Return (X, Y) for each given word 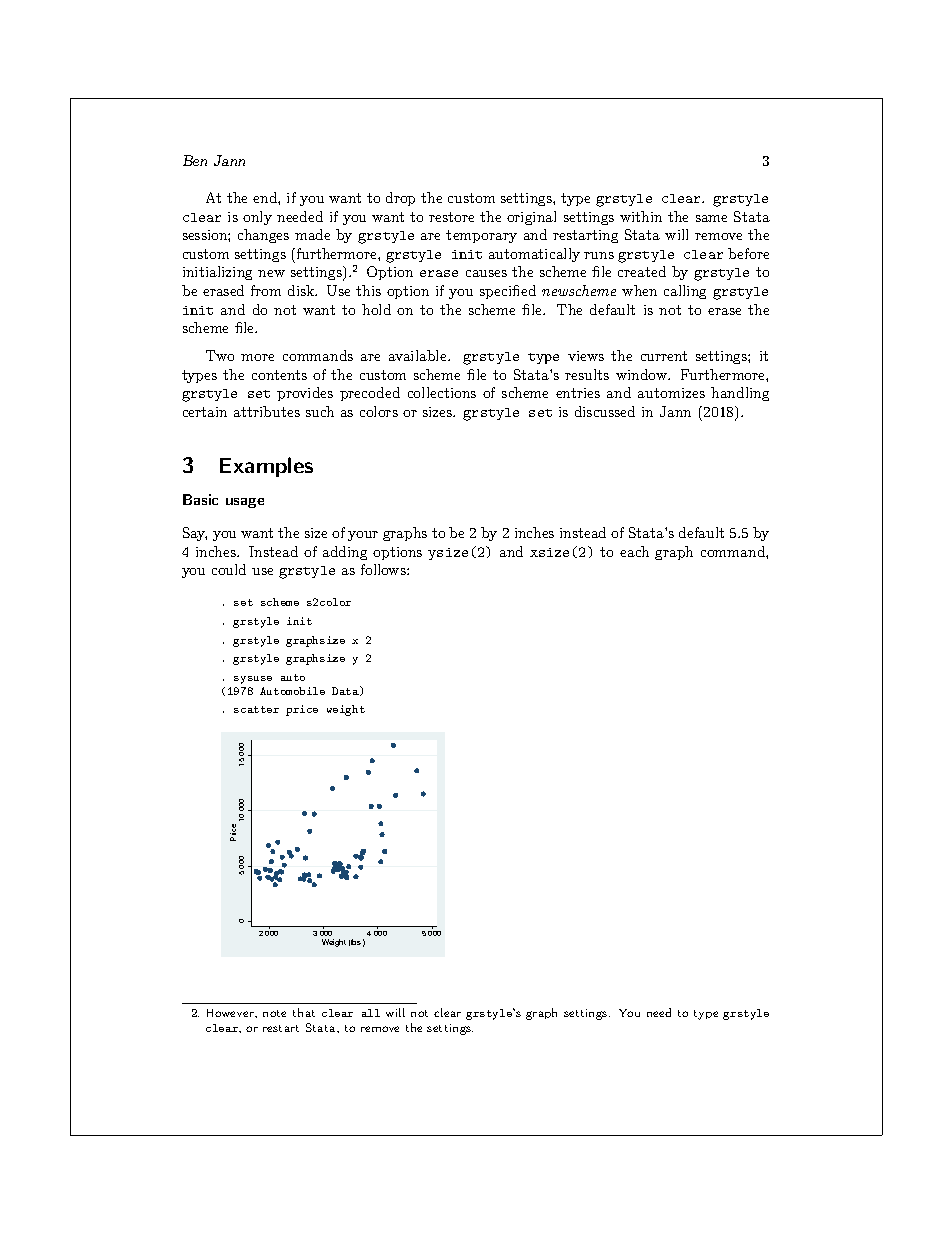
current (664, 356)
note (274, 1013)
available (419, 355)
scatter (256, 709)
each (634, 551)
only (257, 218)
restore (451, 217)
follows (384, 569)
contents (279, 375)
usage (245, 503)
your (363, 536)
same (711, 218)
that (304, 1012)
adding (345, 553)
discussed (605, 411)
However (231, 1013)
